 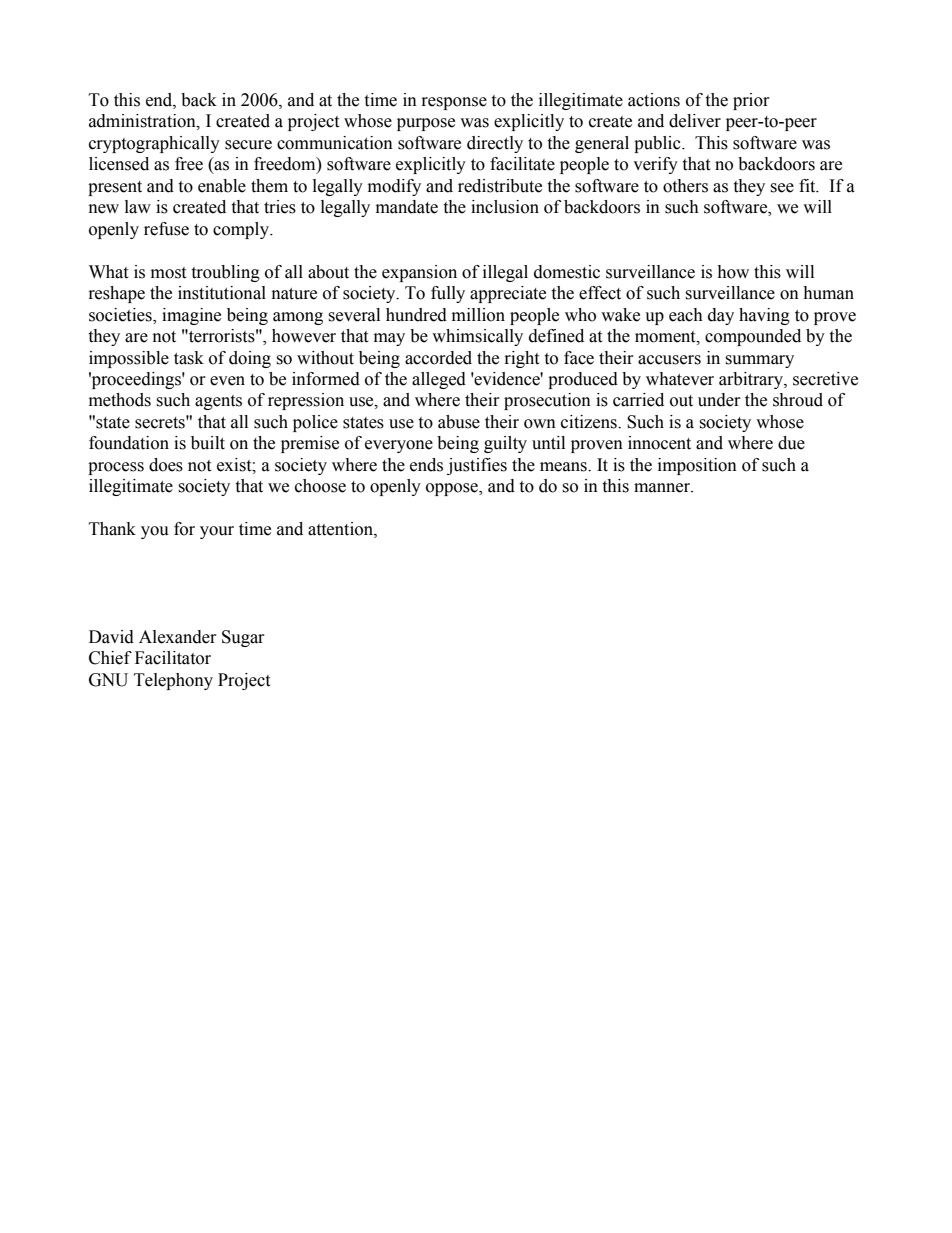 I want to click on institutional, so click(x=222, y=293).
